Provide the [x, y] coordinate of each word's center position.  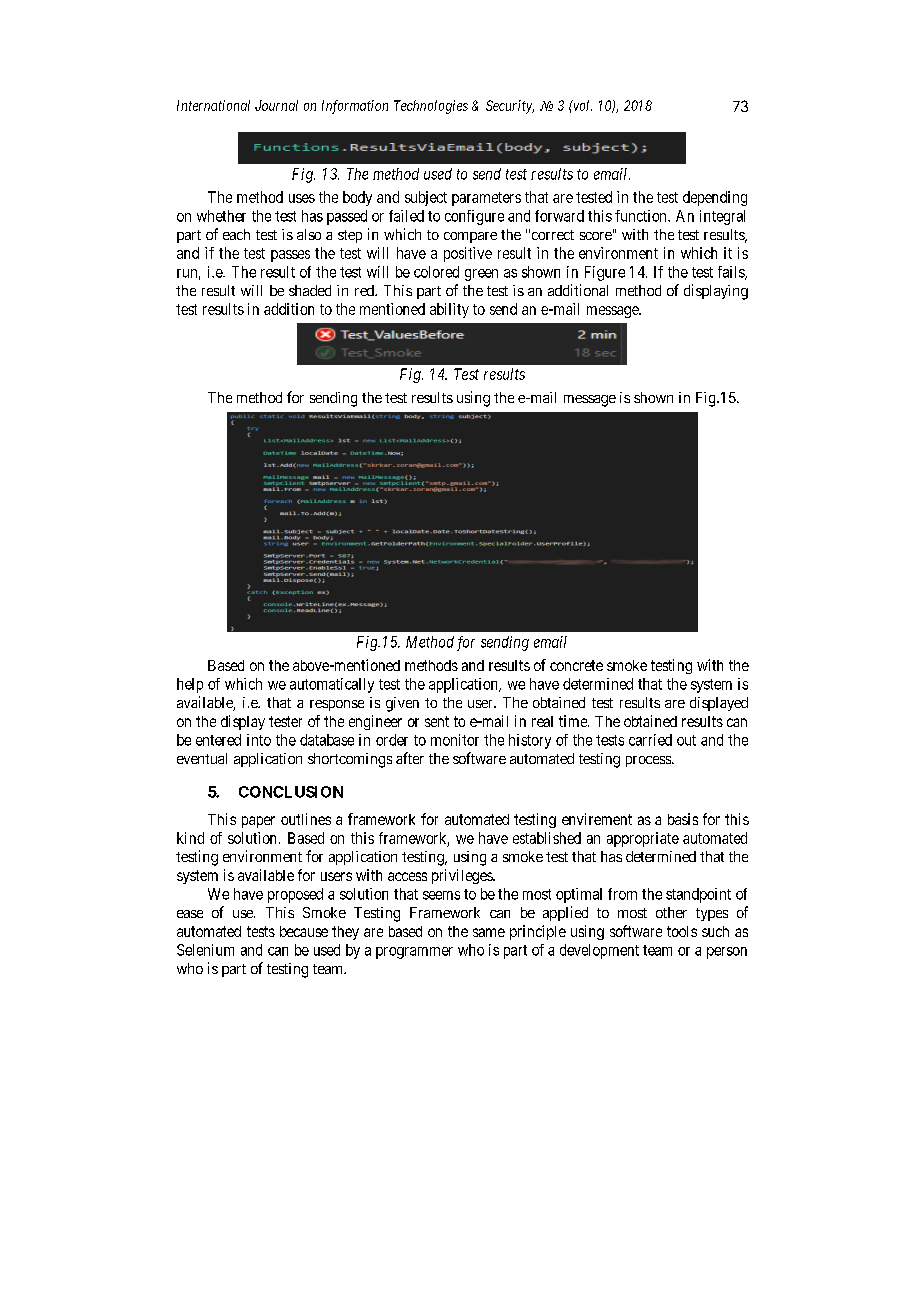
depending [715, 198]
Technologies [431, 107]
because [304, 931]
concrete [576, 665]
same [489, 932]
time [574, 721]
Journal [276, 105]
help [190, 685]
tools [682, 931]
